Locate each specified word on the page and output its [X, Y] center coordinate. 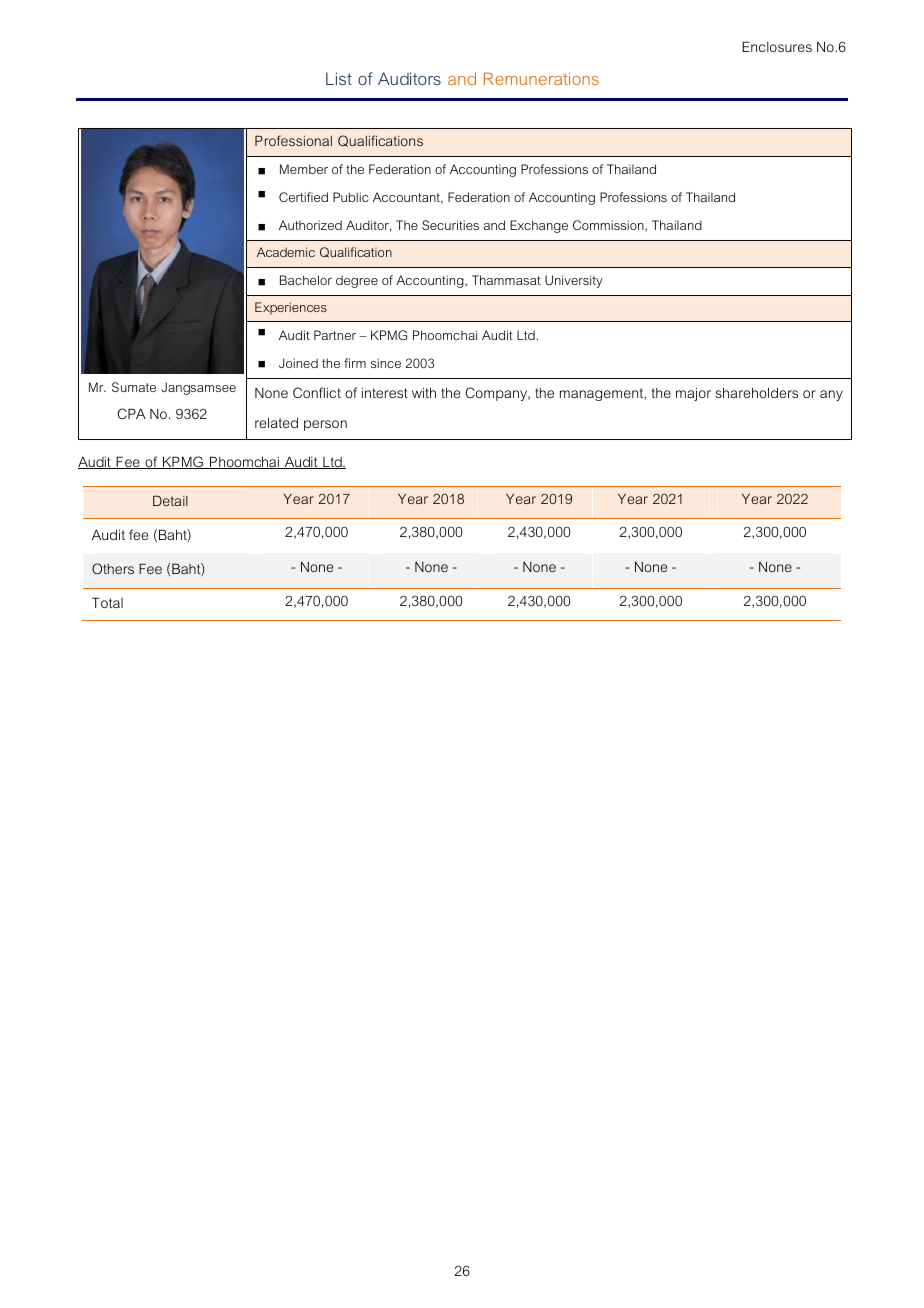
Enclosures [777, 46]
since [386, 363]
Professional [293, 140]
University [574, 281]
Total [107, 602]
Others [113, 568]
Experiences [291, 308]
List [339, 78]
